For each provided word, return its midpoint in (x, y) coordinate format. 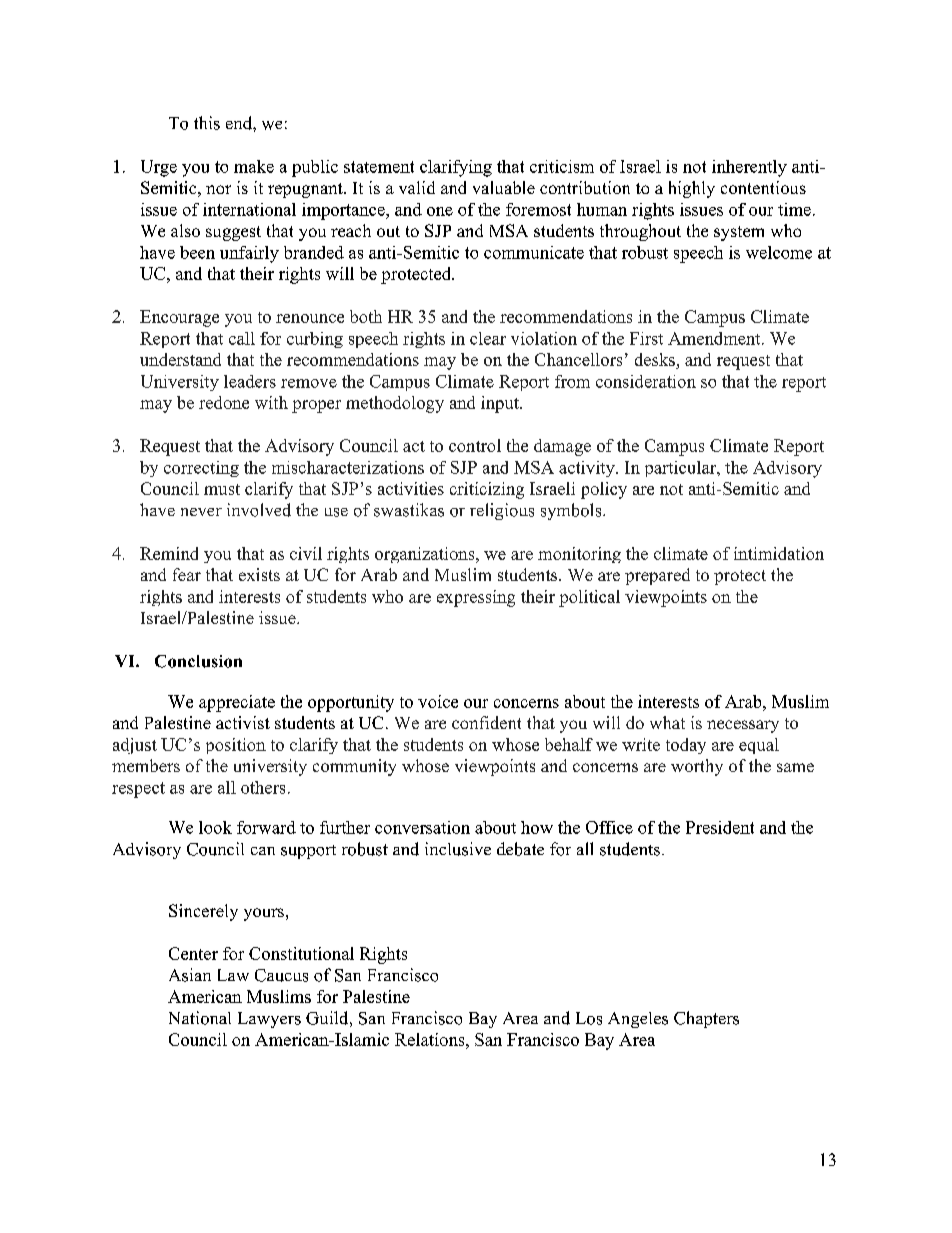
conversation (422, 827)
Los (589, 1018)
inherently (749, 168)
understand (180, 359)
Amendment (715, 338)
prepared (657, 576)
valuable (504, 187)
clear (488, 338)
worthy (697, 767)
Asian (190, 975)
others (263, 787)
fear (187, 574)
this (207, 123)
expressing (476, 598)
